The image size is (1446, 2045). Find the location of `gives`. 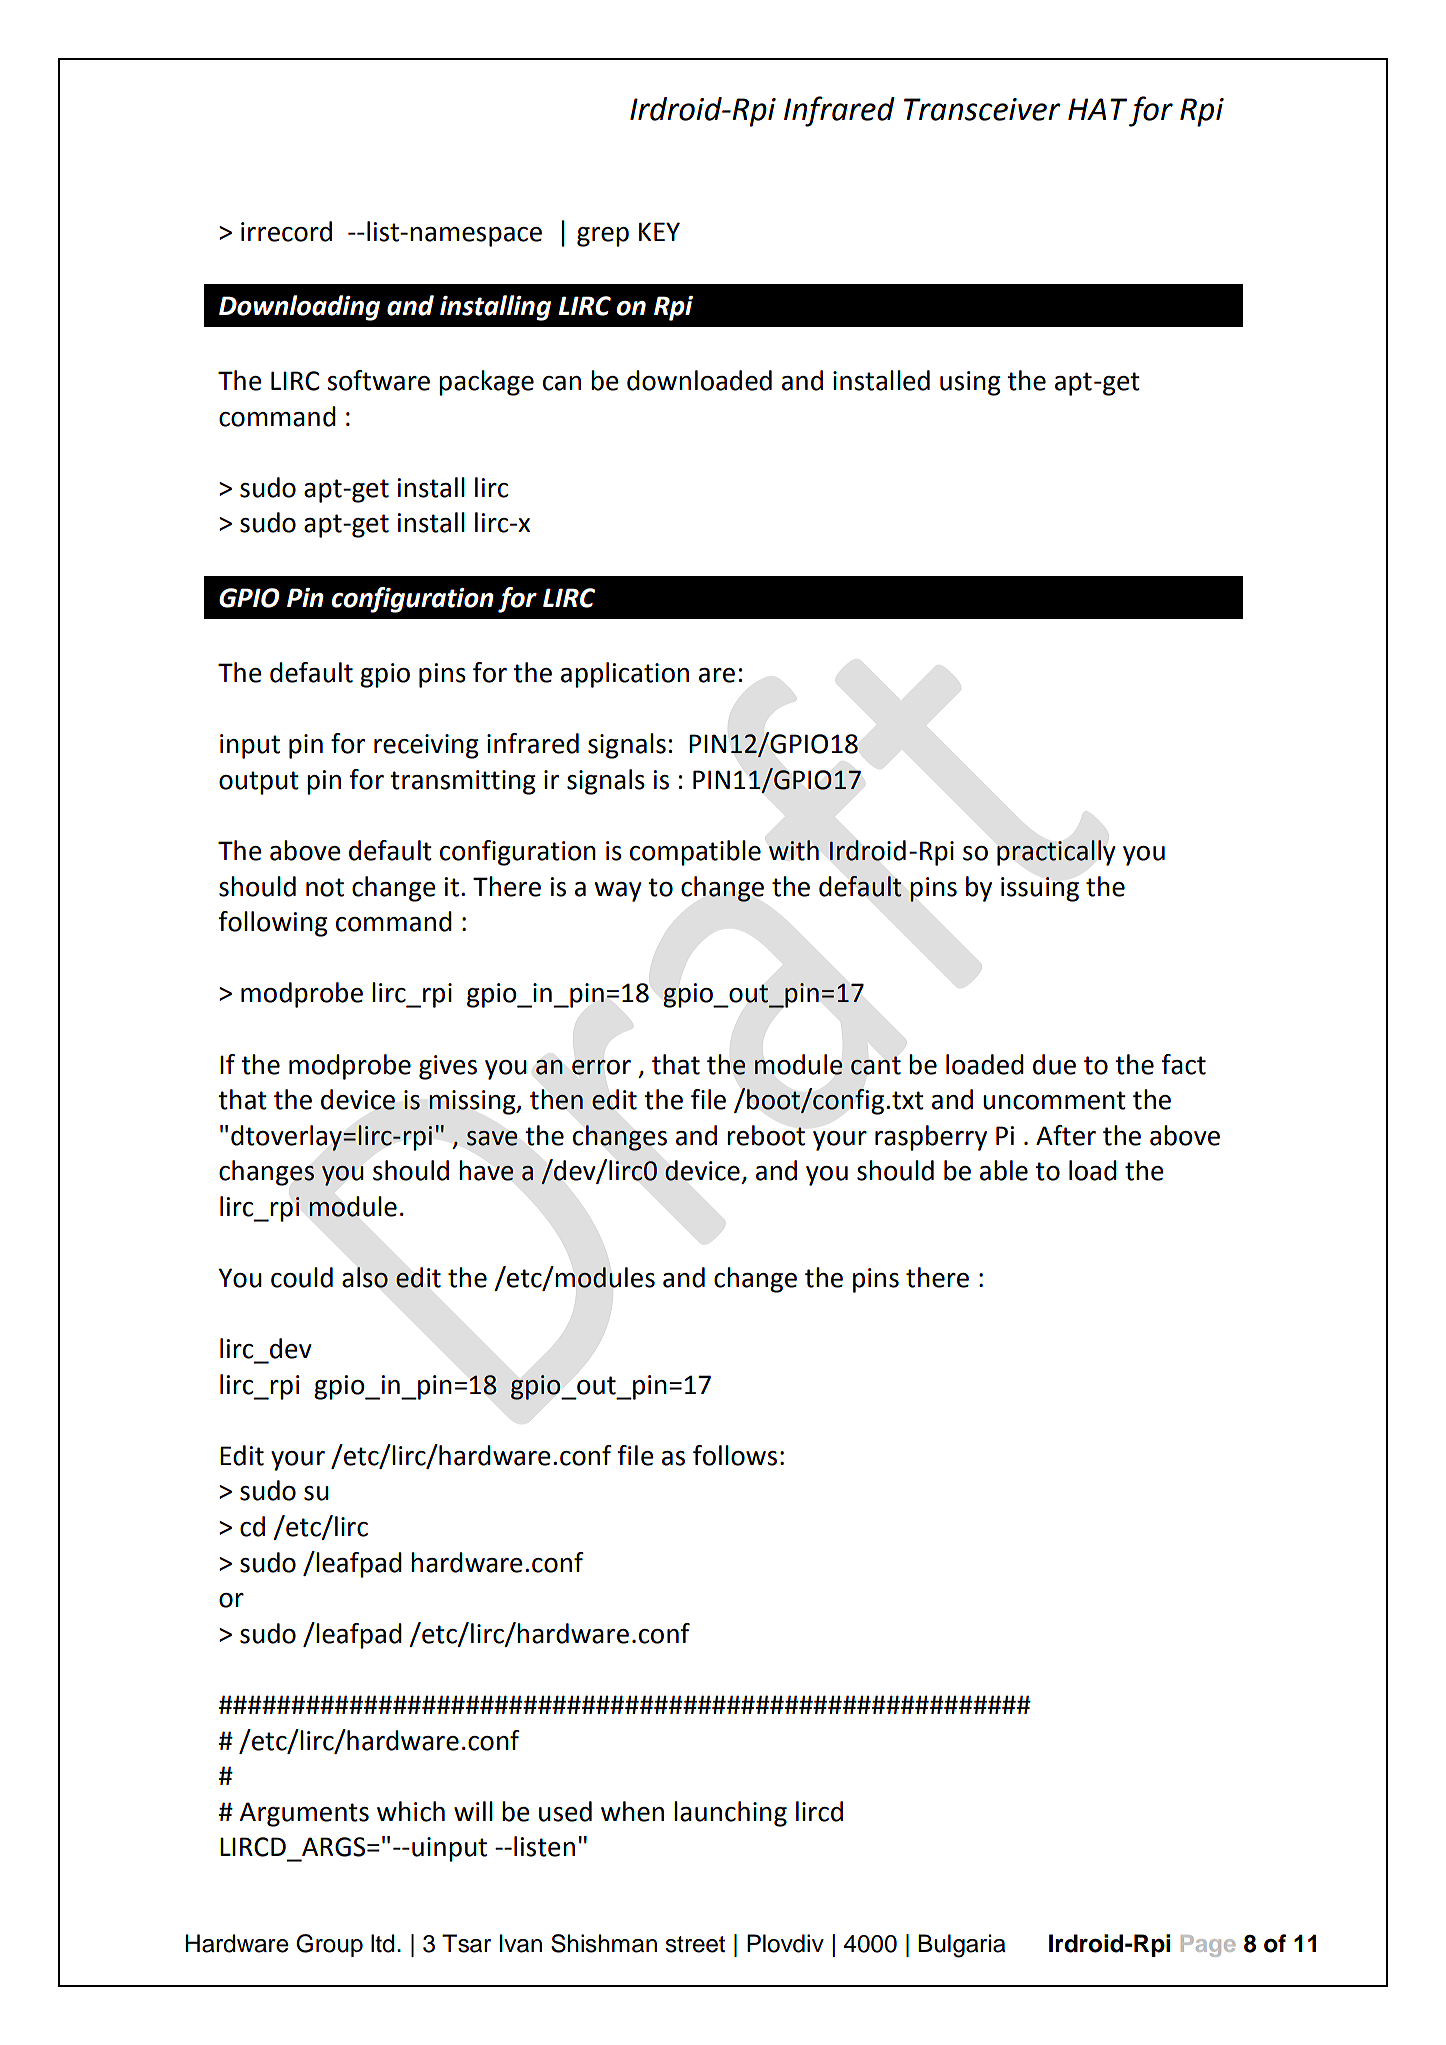

gives is located at coordinates (448, 1067).
